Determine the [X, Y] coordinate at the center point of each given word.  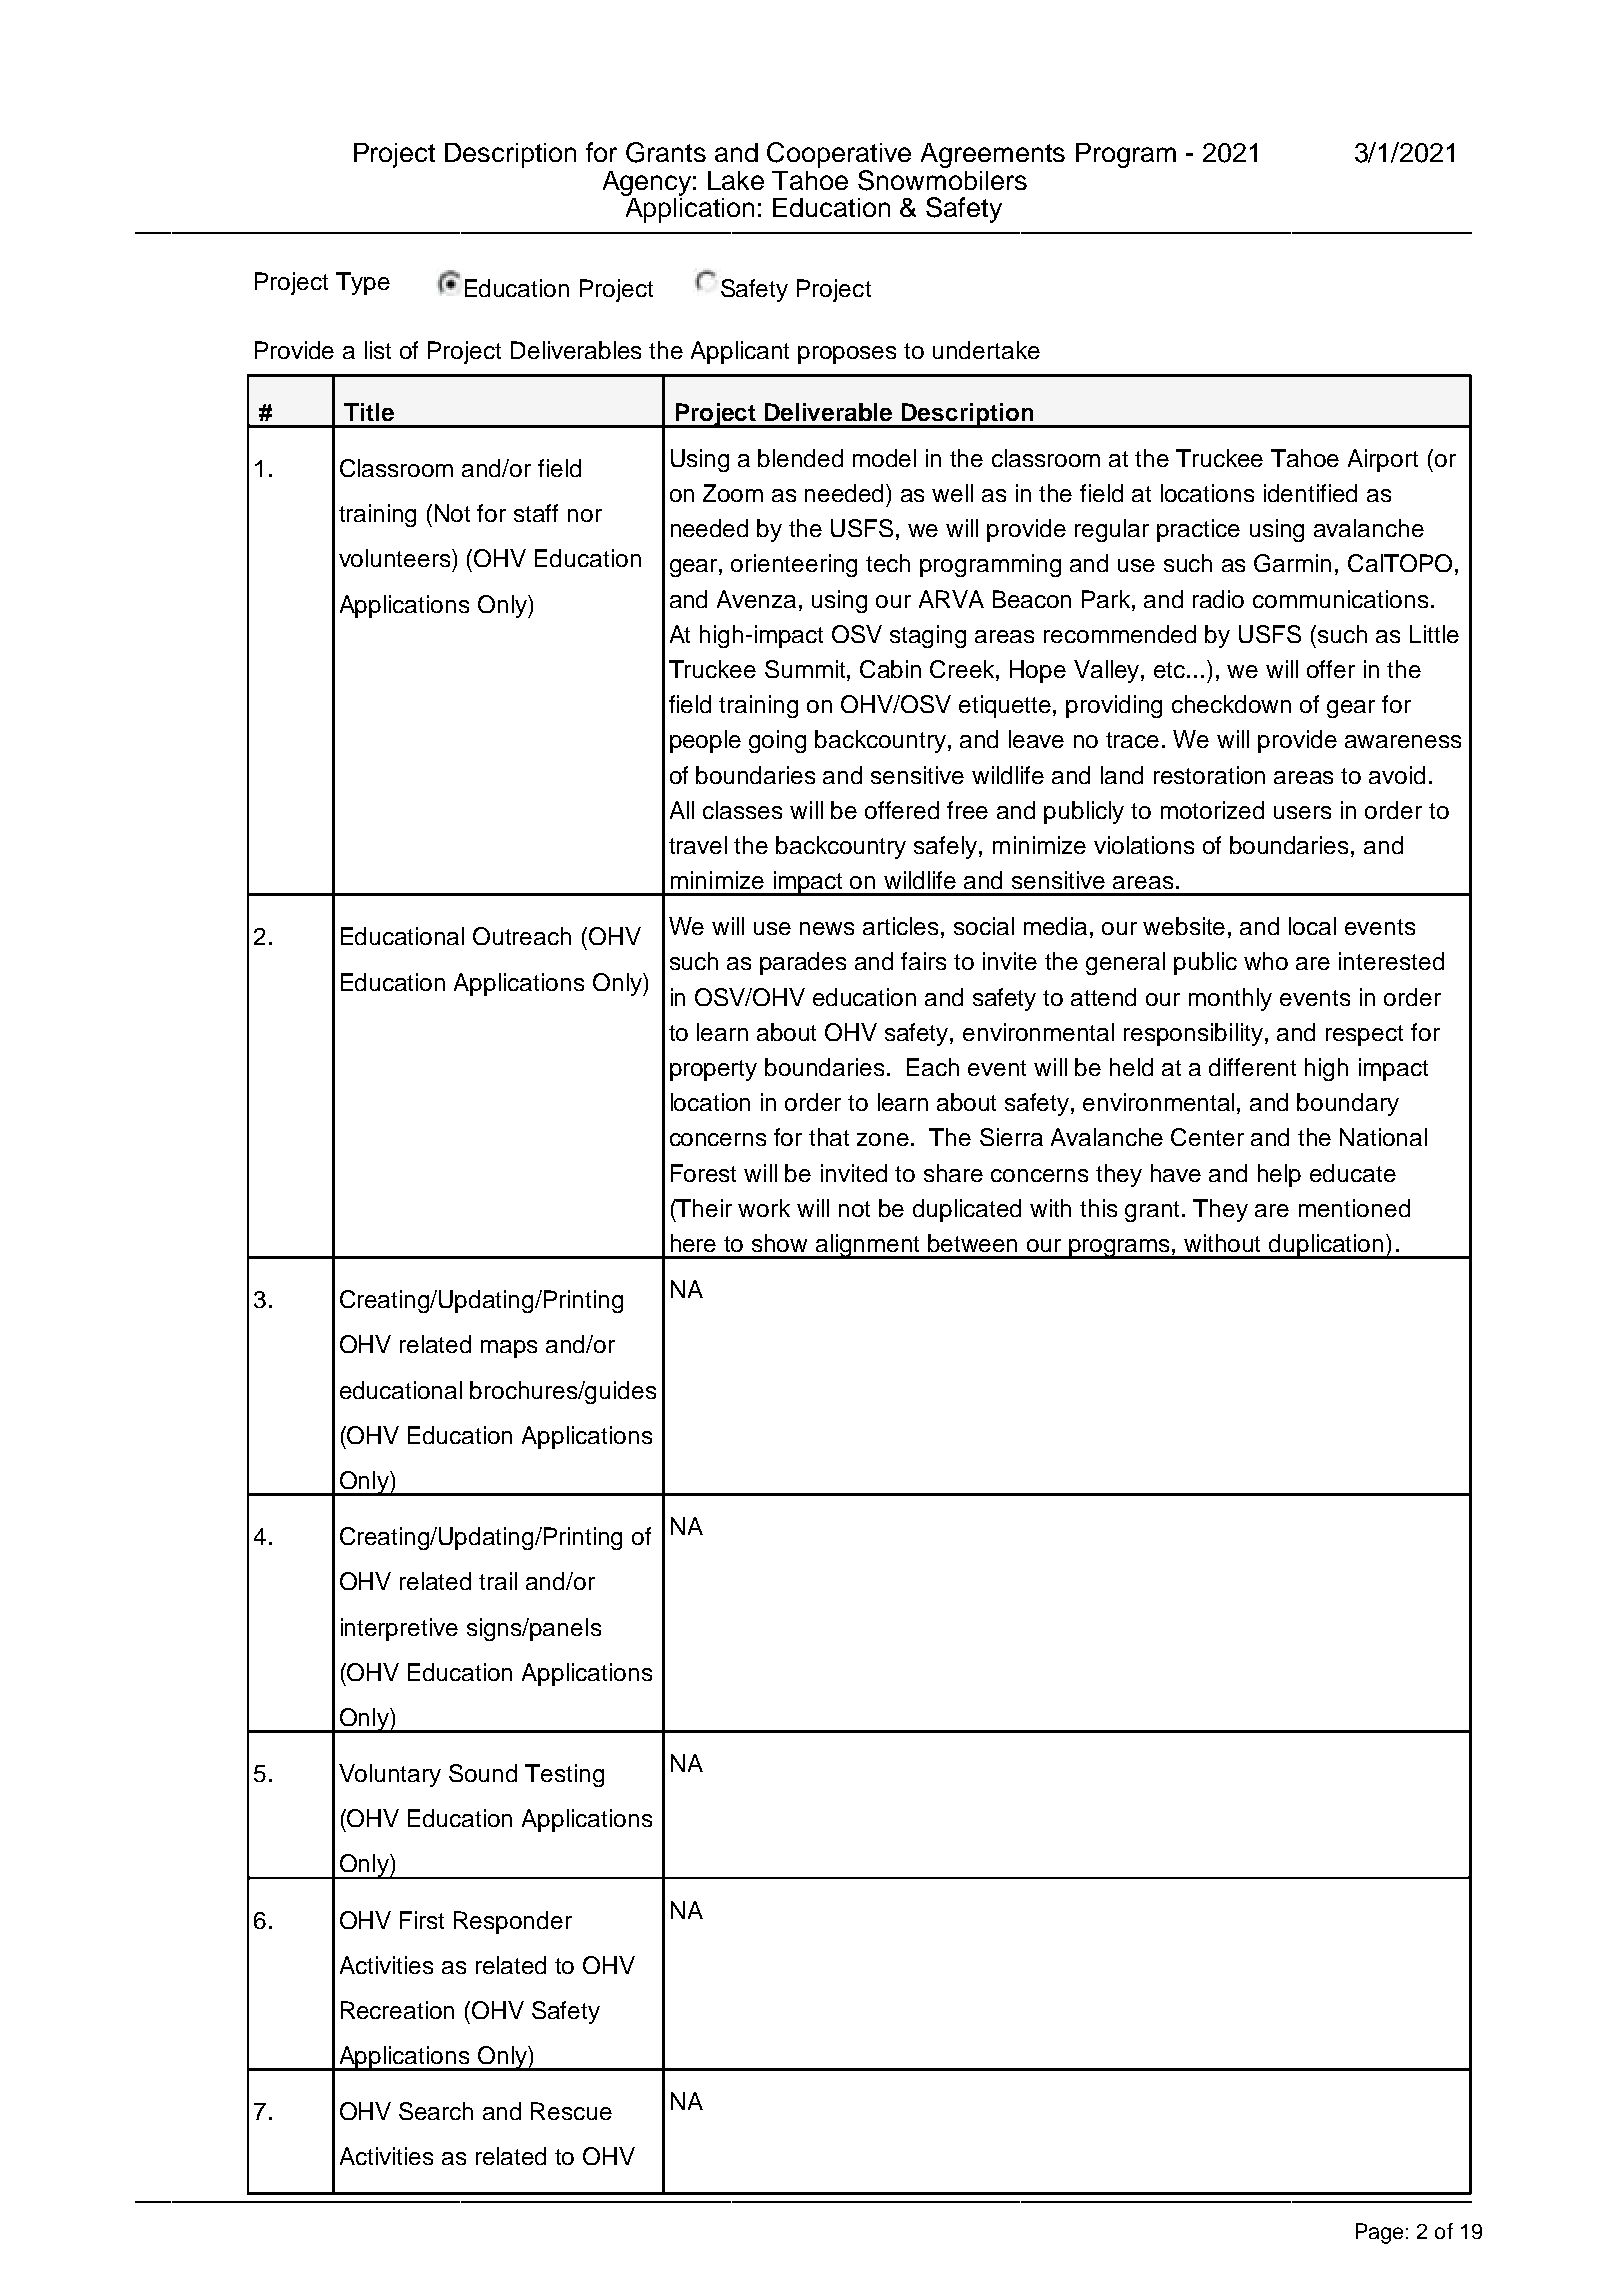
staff [536, 513]
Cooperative [839, 156]
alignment [868, 1246]
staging [928, 636]
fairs [923, 961]
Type [363, 283]
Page [1379, 2233]
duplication [1326, 1246]
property [713, 1070]
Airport [1383, 460]
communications [1340, 599]
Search [436, 2111]
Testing [564, 1775]
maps [509, 1349]
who [1266, 961]
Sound [483, 1773]
